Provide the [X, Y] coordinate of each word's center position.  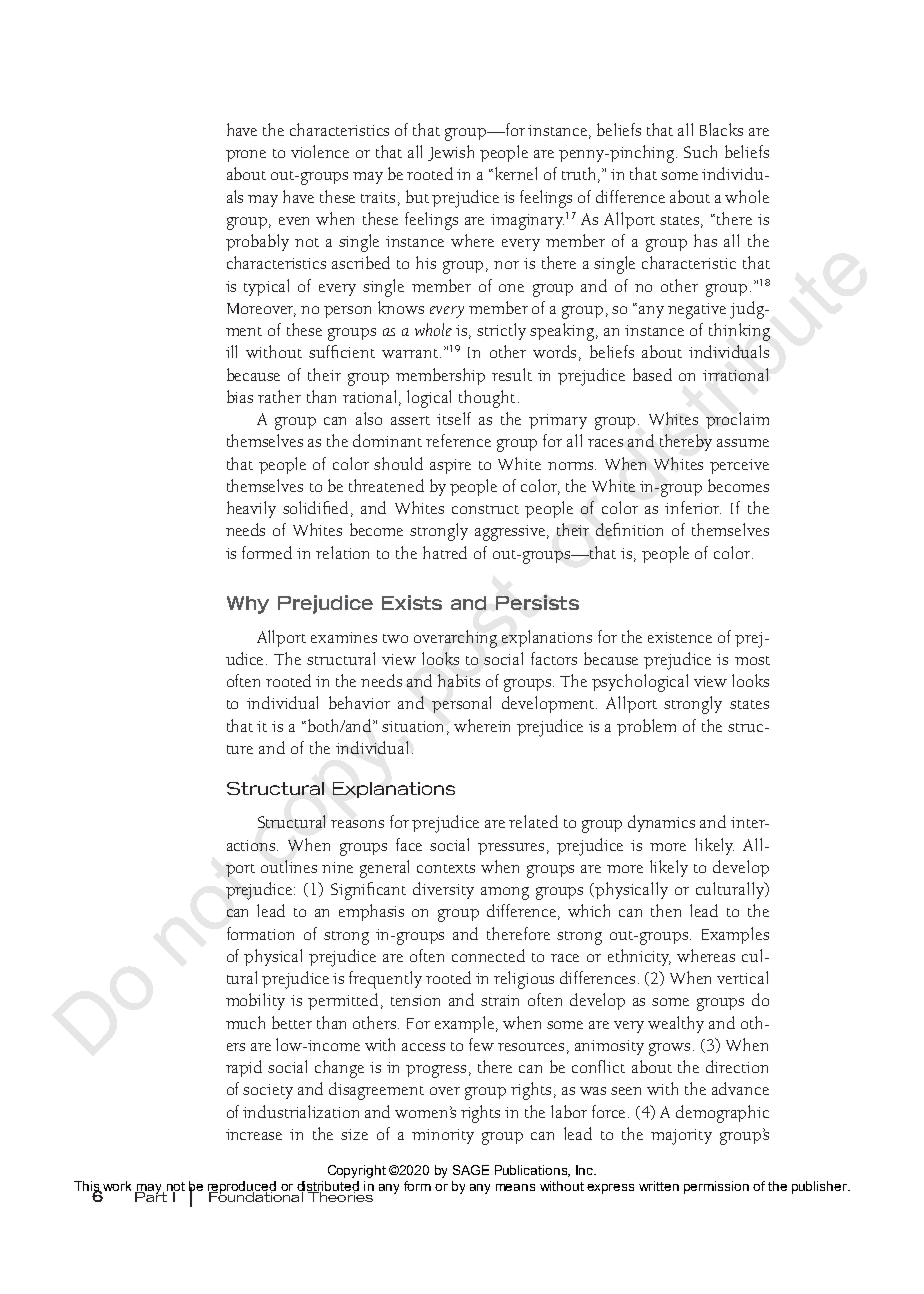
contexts [446, 868]
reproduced [243, 1188]
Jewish [451, 153]
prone [246, 156]
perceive [739, 466]
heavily [251, 509]
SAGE [471, 1170]
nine [337, 867]
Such [700, 151]
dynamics [661, 823]
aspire [450, 466]
